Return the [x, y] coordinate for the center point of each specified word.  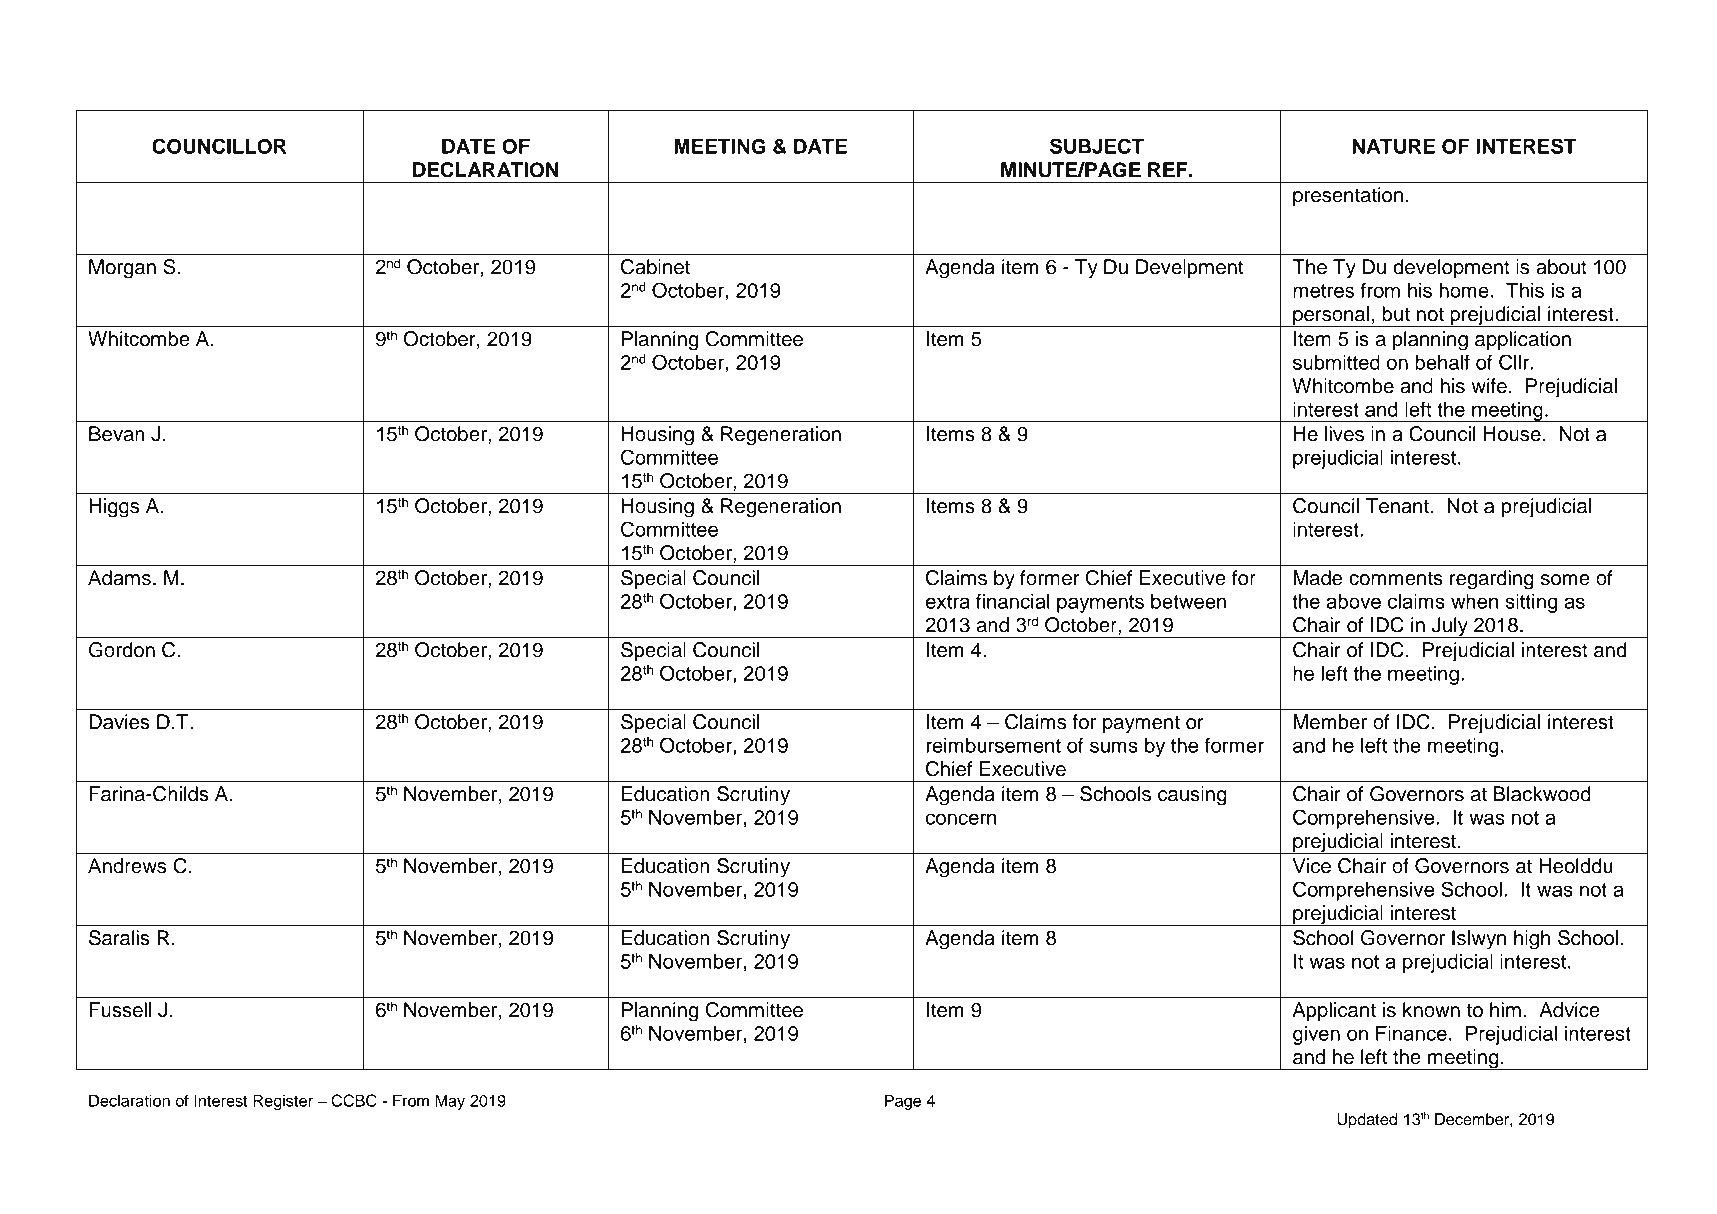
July [1449, 627]
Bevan [117, 434]
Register [283, 1102]
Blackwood [1542, 794]
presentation [1348, 197]
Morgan [122, 269]
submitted [1336, 362]
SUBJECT [1097, 146]
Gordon [122, 650]
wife [1489, 386]
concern [961, 819]
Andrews [127, 866]
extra [948, 602]
